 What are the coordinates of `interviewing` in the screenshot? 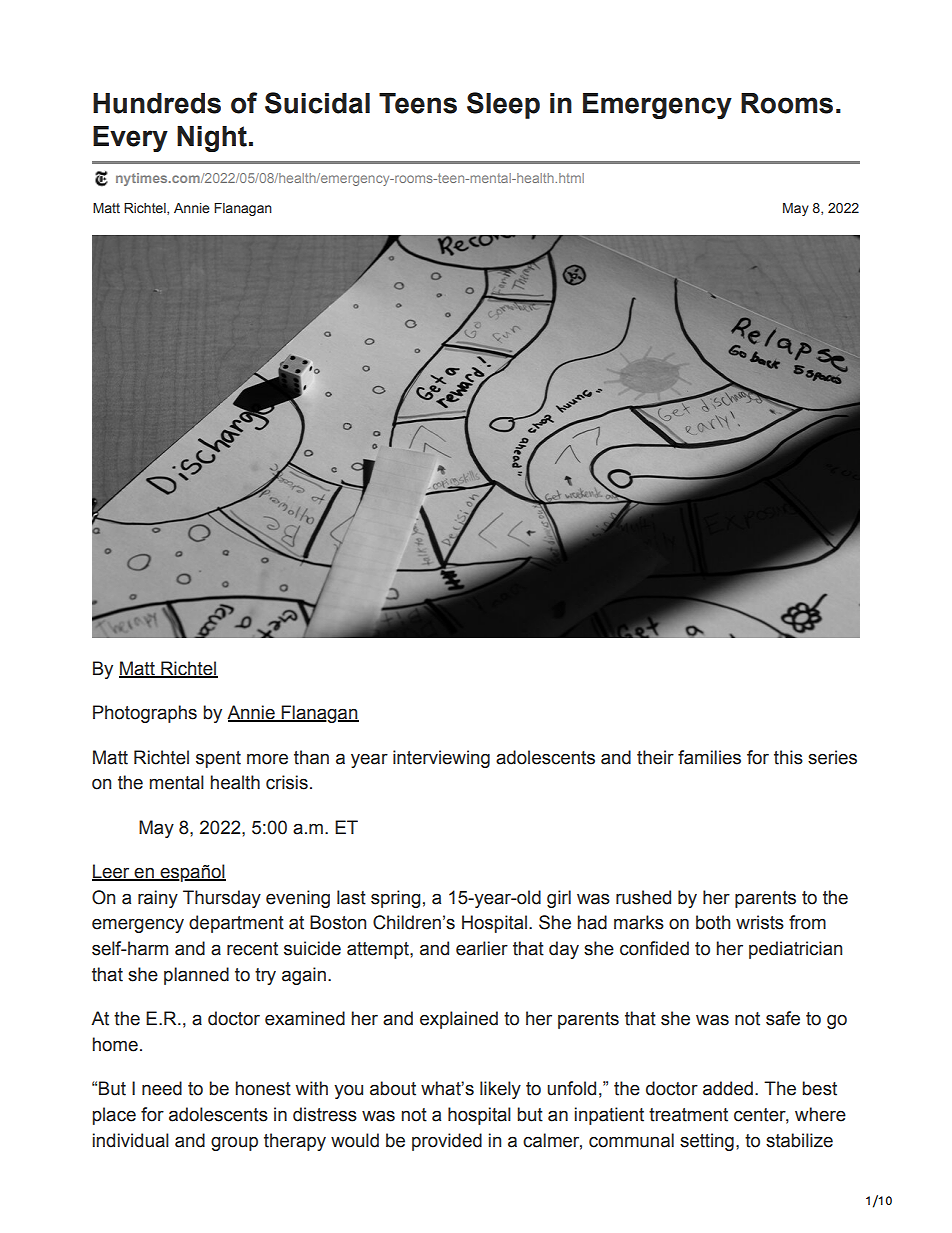 It's located at (441, 759).
